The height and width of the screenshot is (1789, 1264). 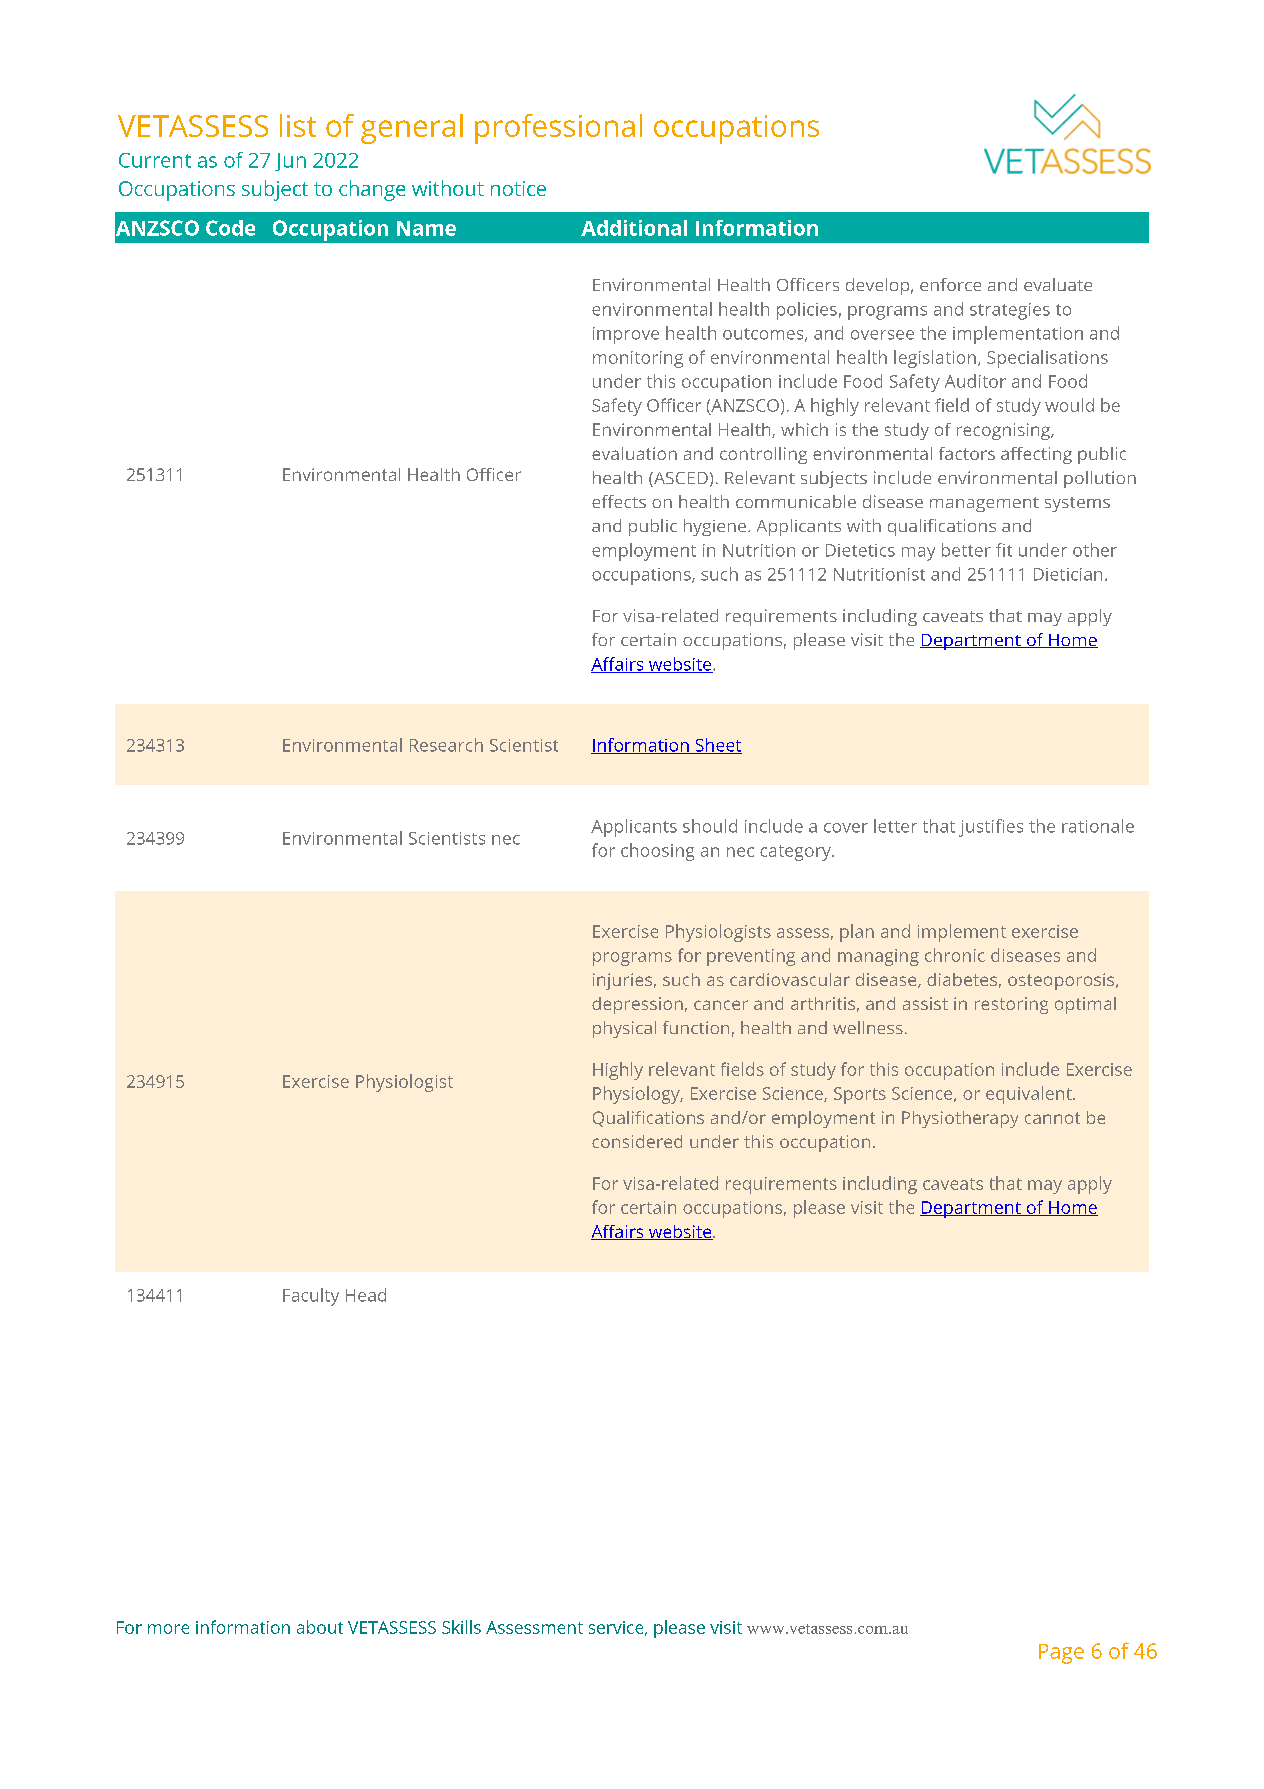 What do you see at coordinates (1068, 574) in the screenshot?
I see `Dietician` at bounding box center [1068, 574].
